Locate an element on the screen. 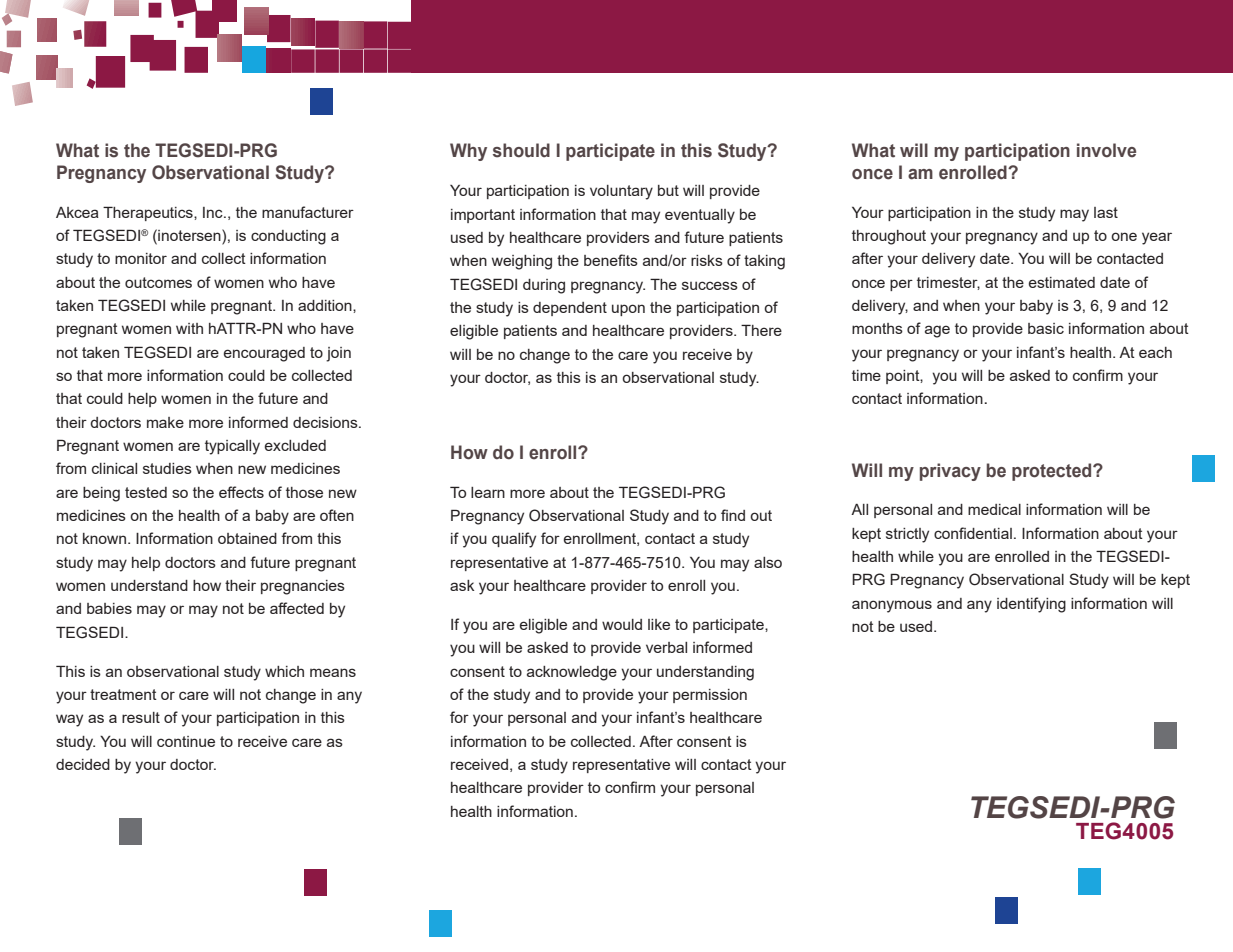 The image size is (1233, 952). encouraged is located at coordinates (264, 354).
